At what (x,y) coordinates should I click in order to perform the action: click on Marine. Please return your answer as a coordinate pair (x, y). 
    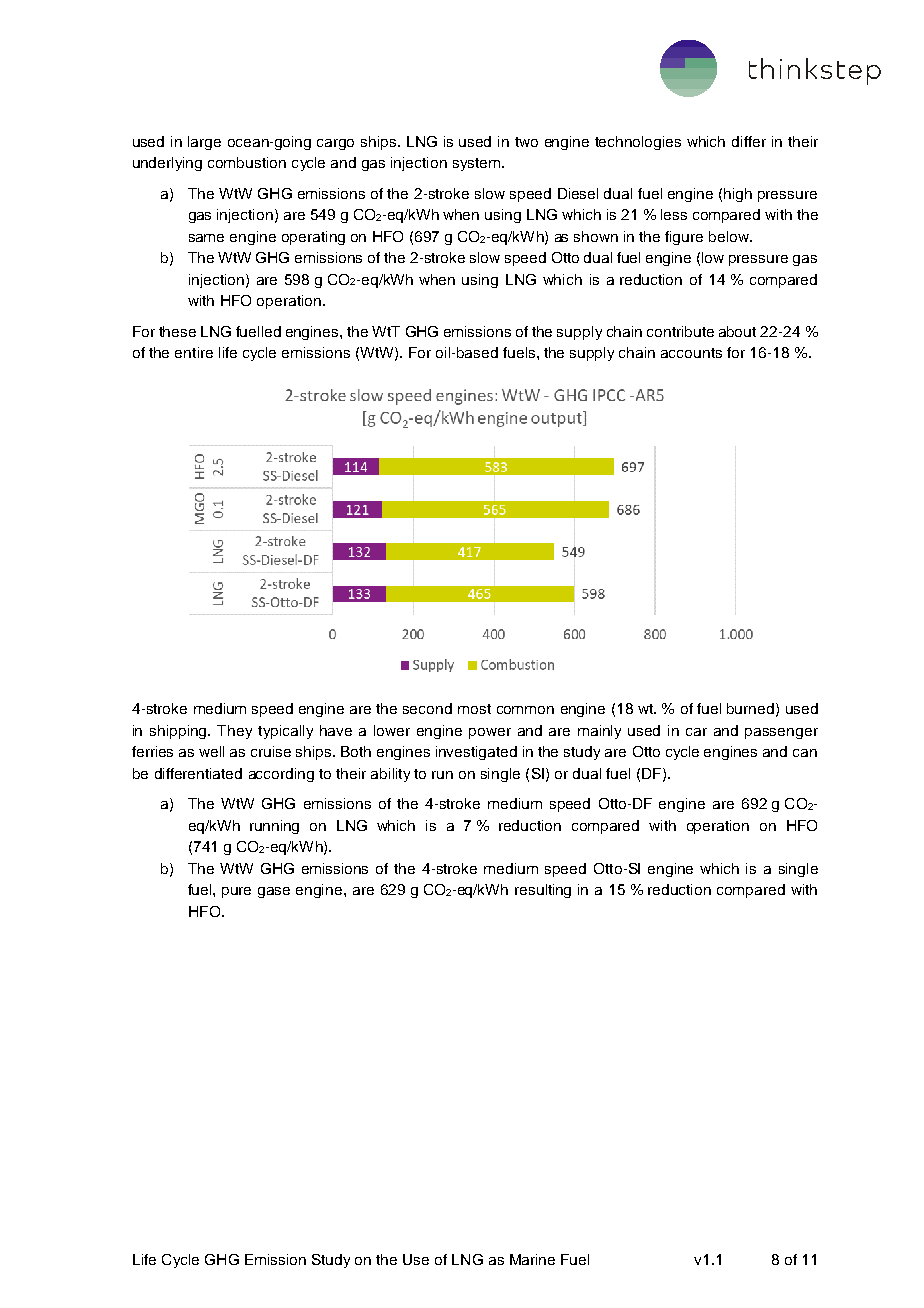
    Looking at the image, I should click on (532, 1259).
